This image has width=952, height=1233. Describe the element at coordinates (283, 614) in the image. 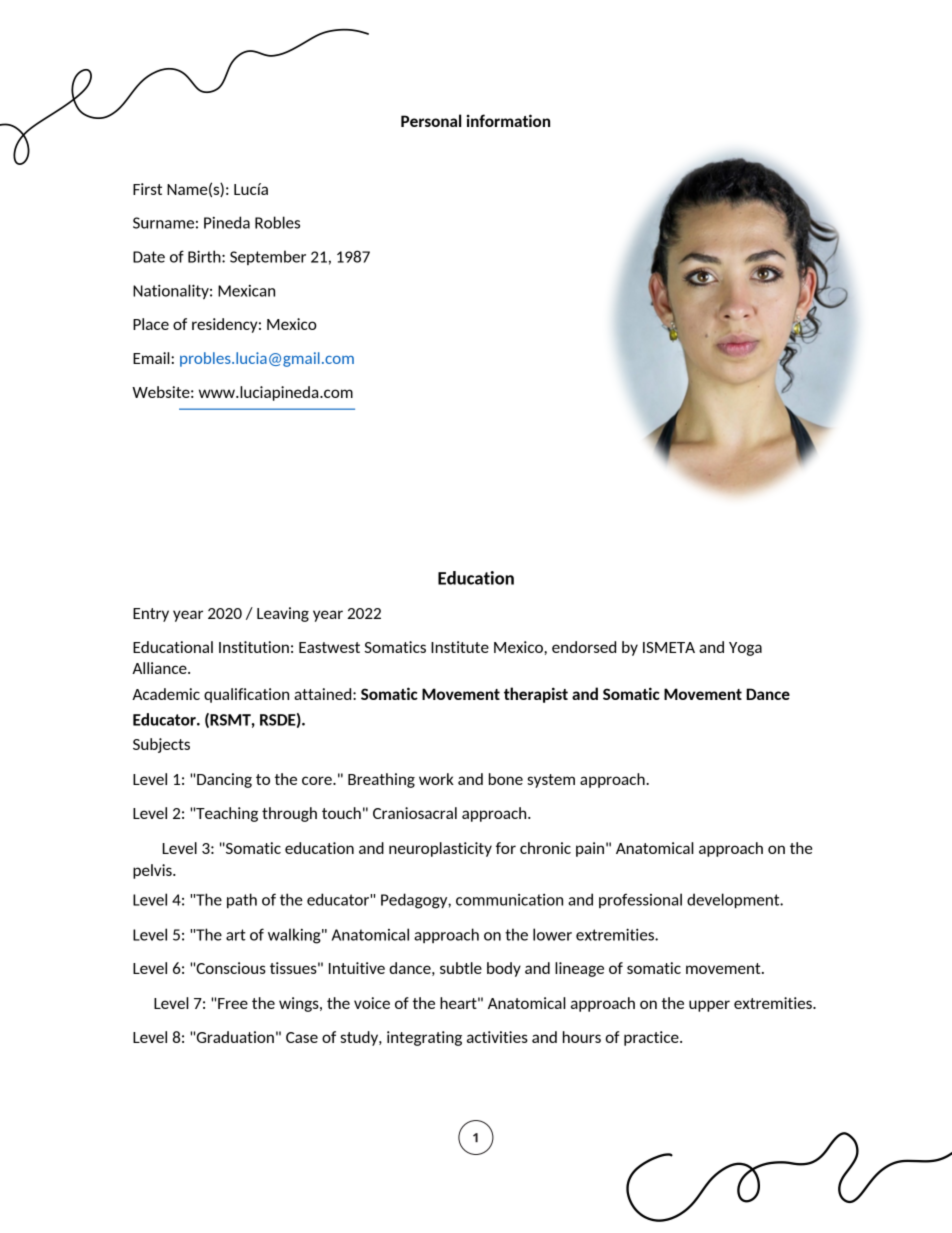

I see `Leaving` at that location.
